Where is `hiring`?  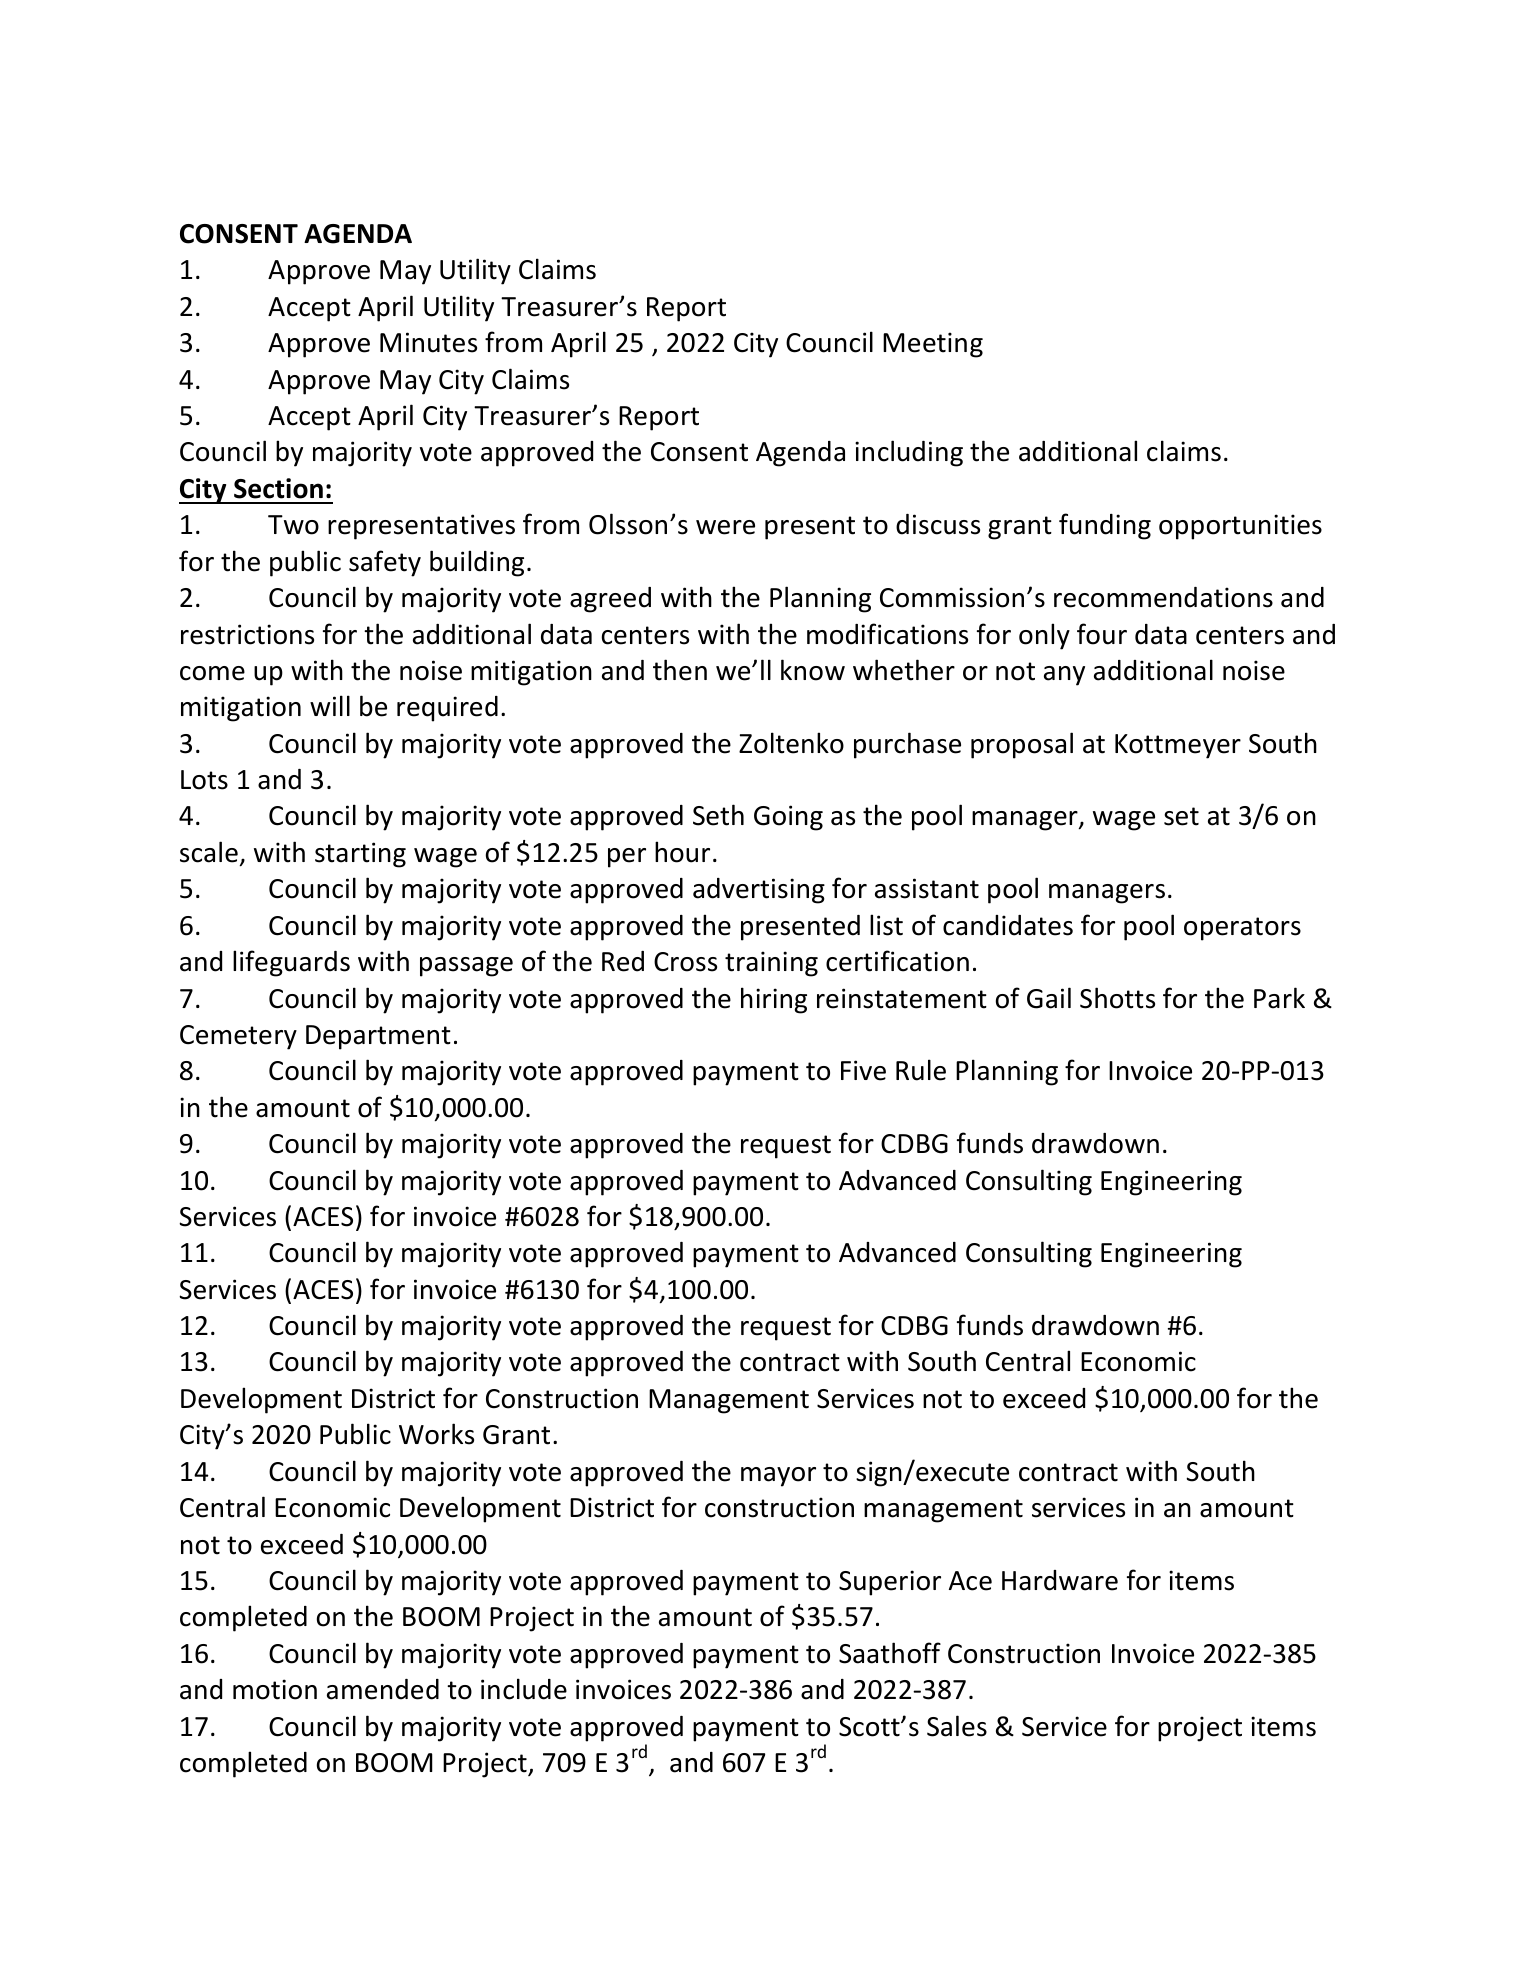
hiring is located at coordinates (774, 1000).
